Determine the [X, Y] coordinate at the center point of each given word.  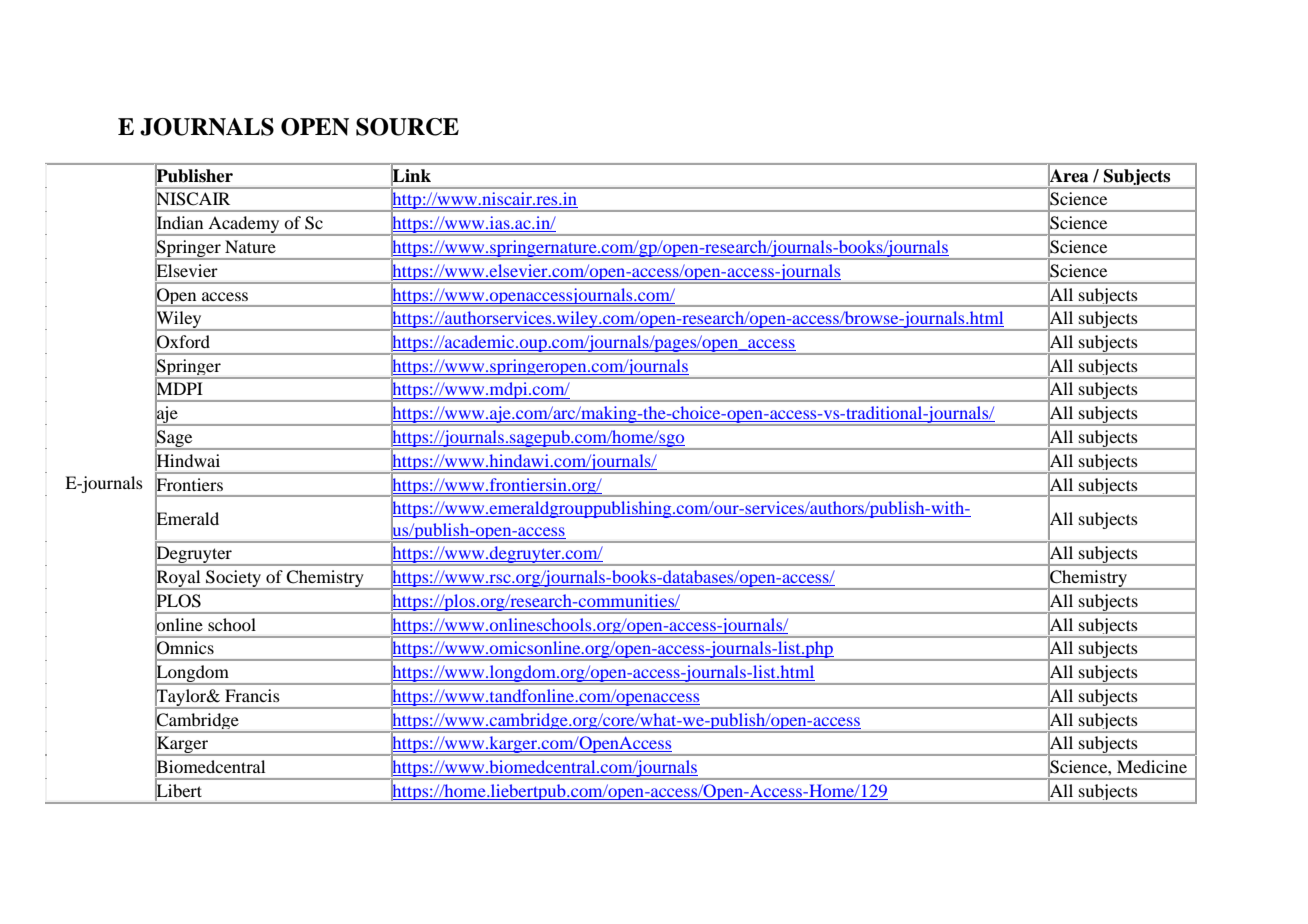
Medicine [1152, 766]
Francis [252, 695]
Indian [179, 223]
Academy [244, 226]
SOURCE [407, 127]
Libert [178, 791]
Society [234, 580]
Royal [179, 579]
